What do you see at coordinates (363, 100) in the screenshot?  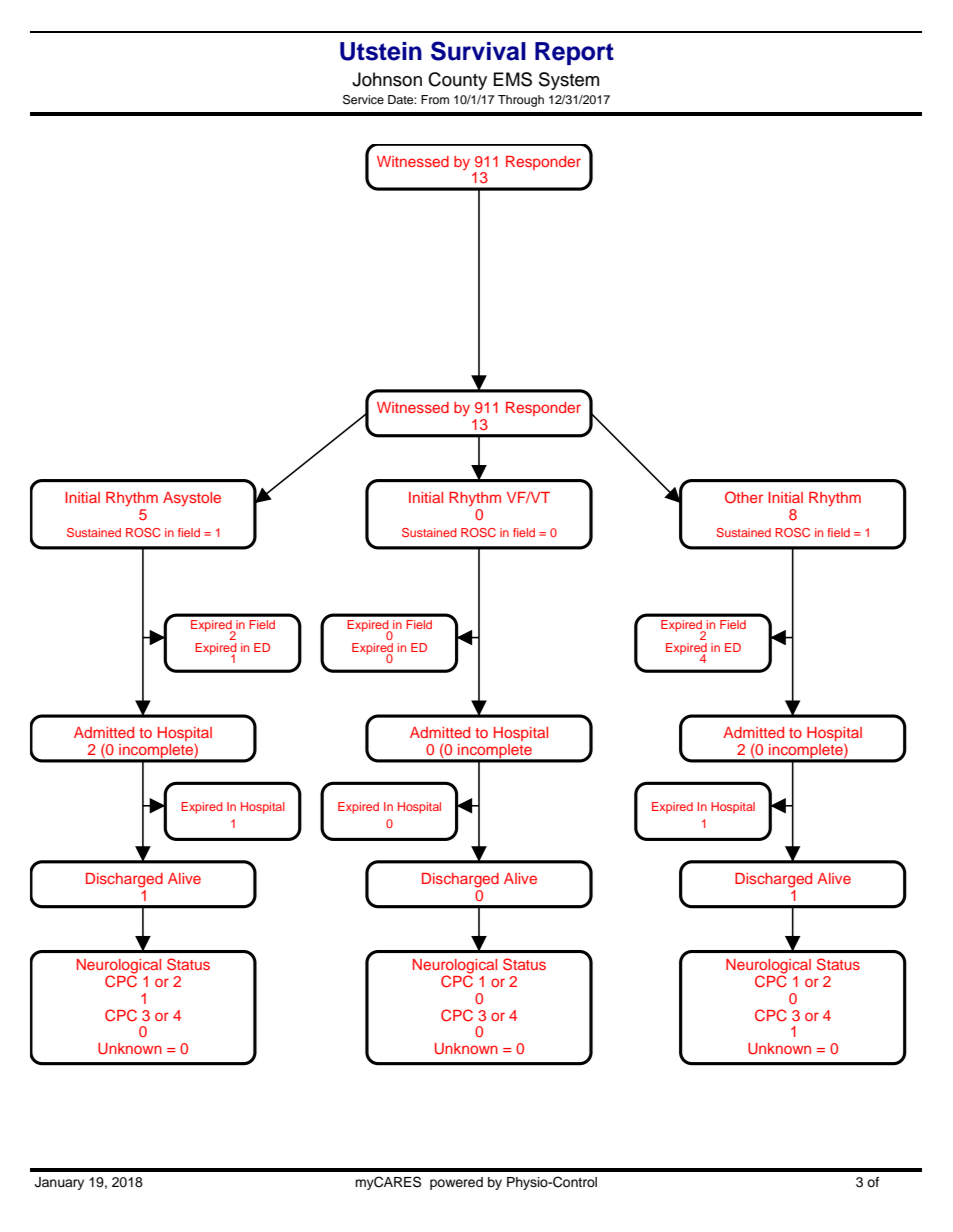 I see `Service` at bounding box center [363, 100].
